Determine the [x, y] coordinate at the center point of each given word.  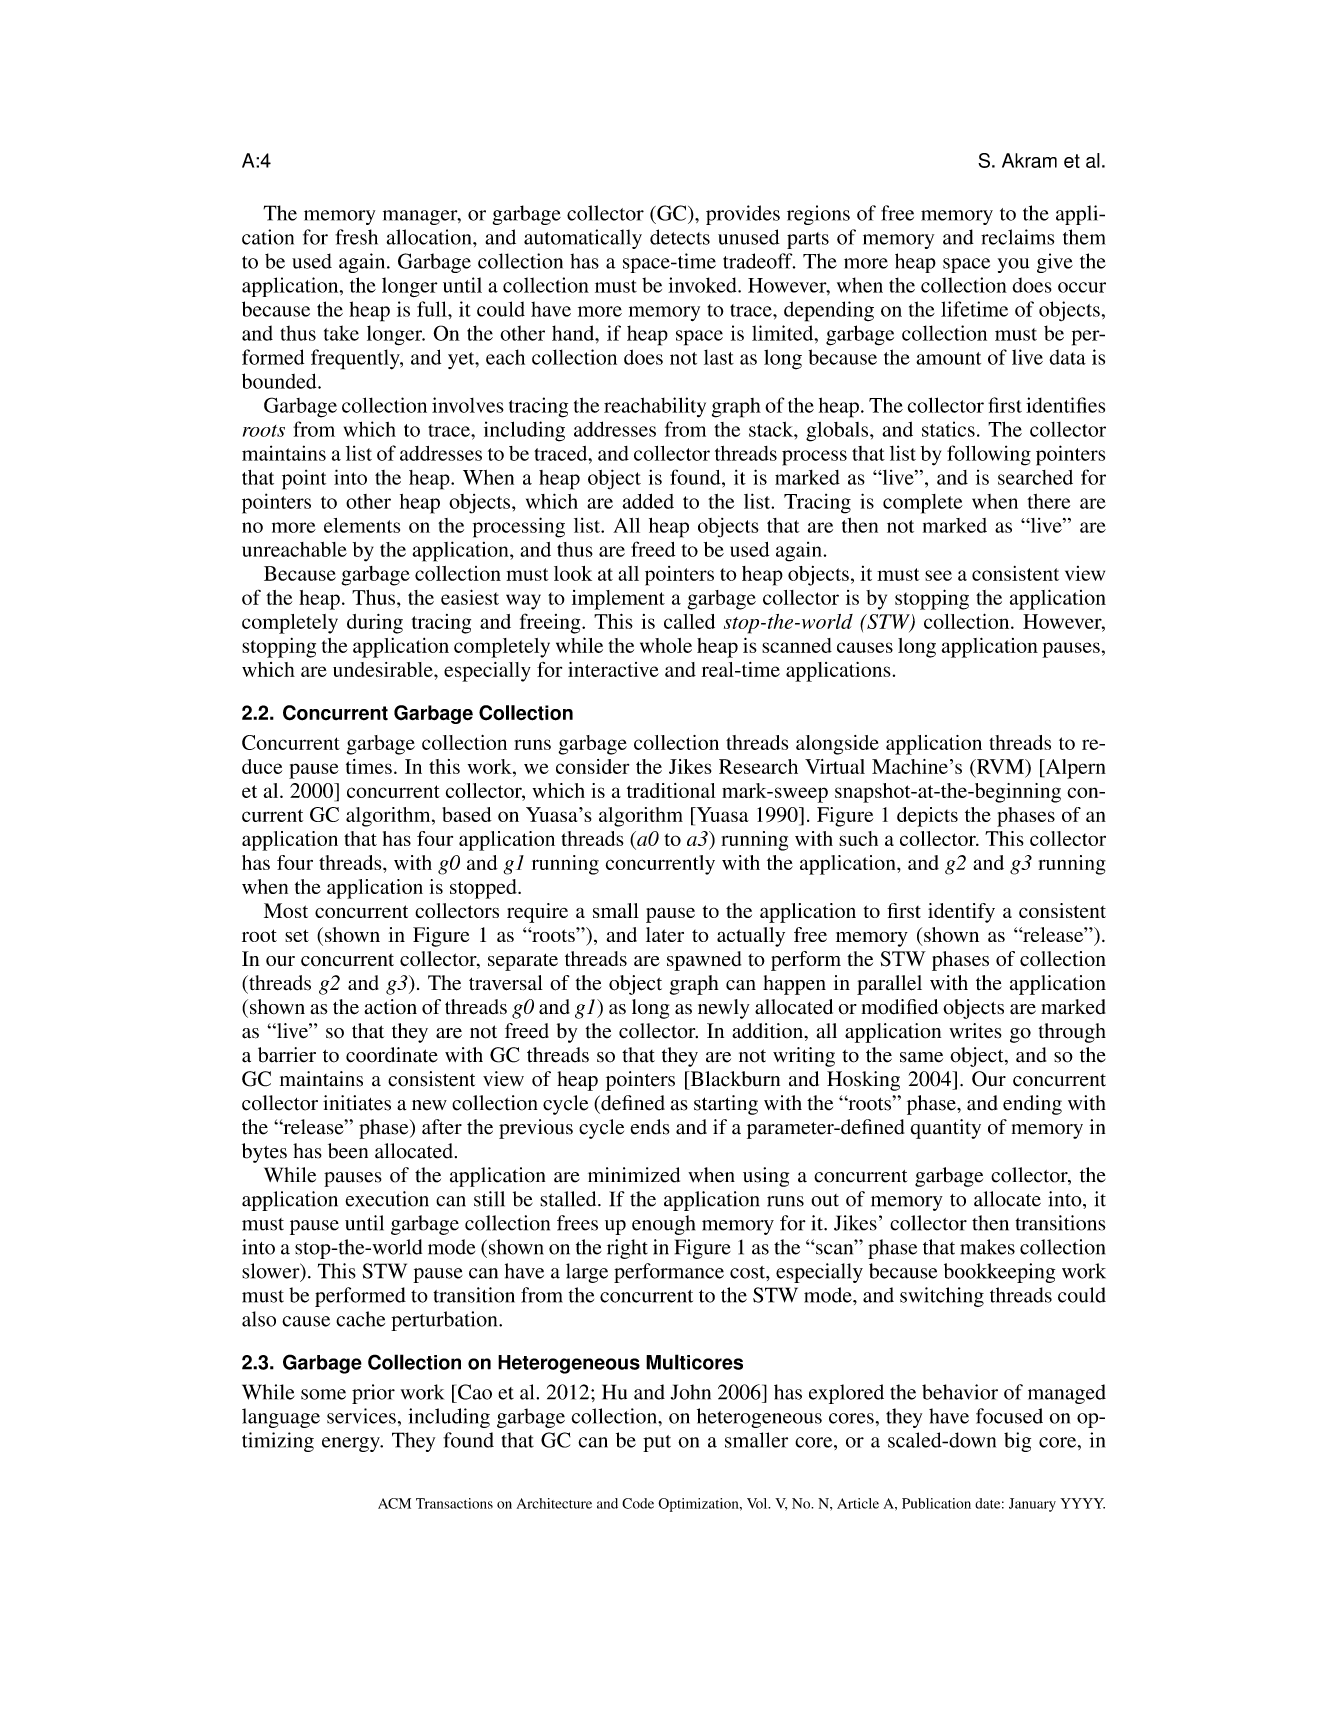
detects [680, 237]
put [657, 1443]
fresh [356, 237]
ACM [394, 1503]
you [1013, 265]
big [1017, 1442]
